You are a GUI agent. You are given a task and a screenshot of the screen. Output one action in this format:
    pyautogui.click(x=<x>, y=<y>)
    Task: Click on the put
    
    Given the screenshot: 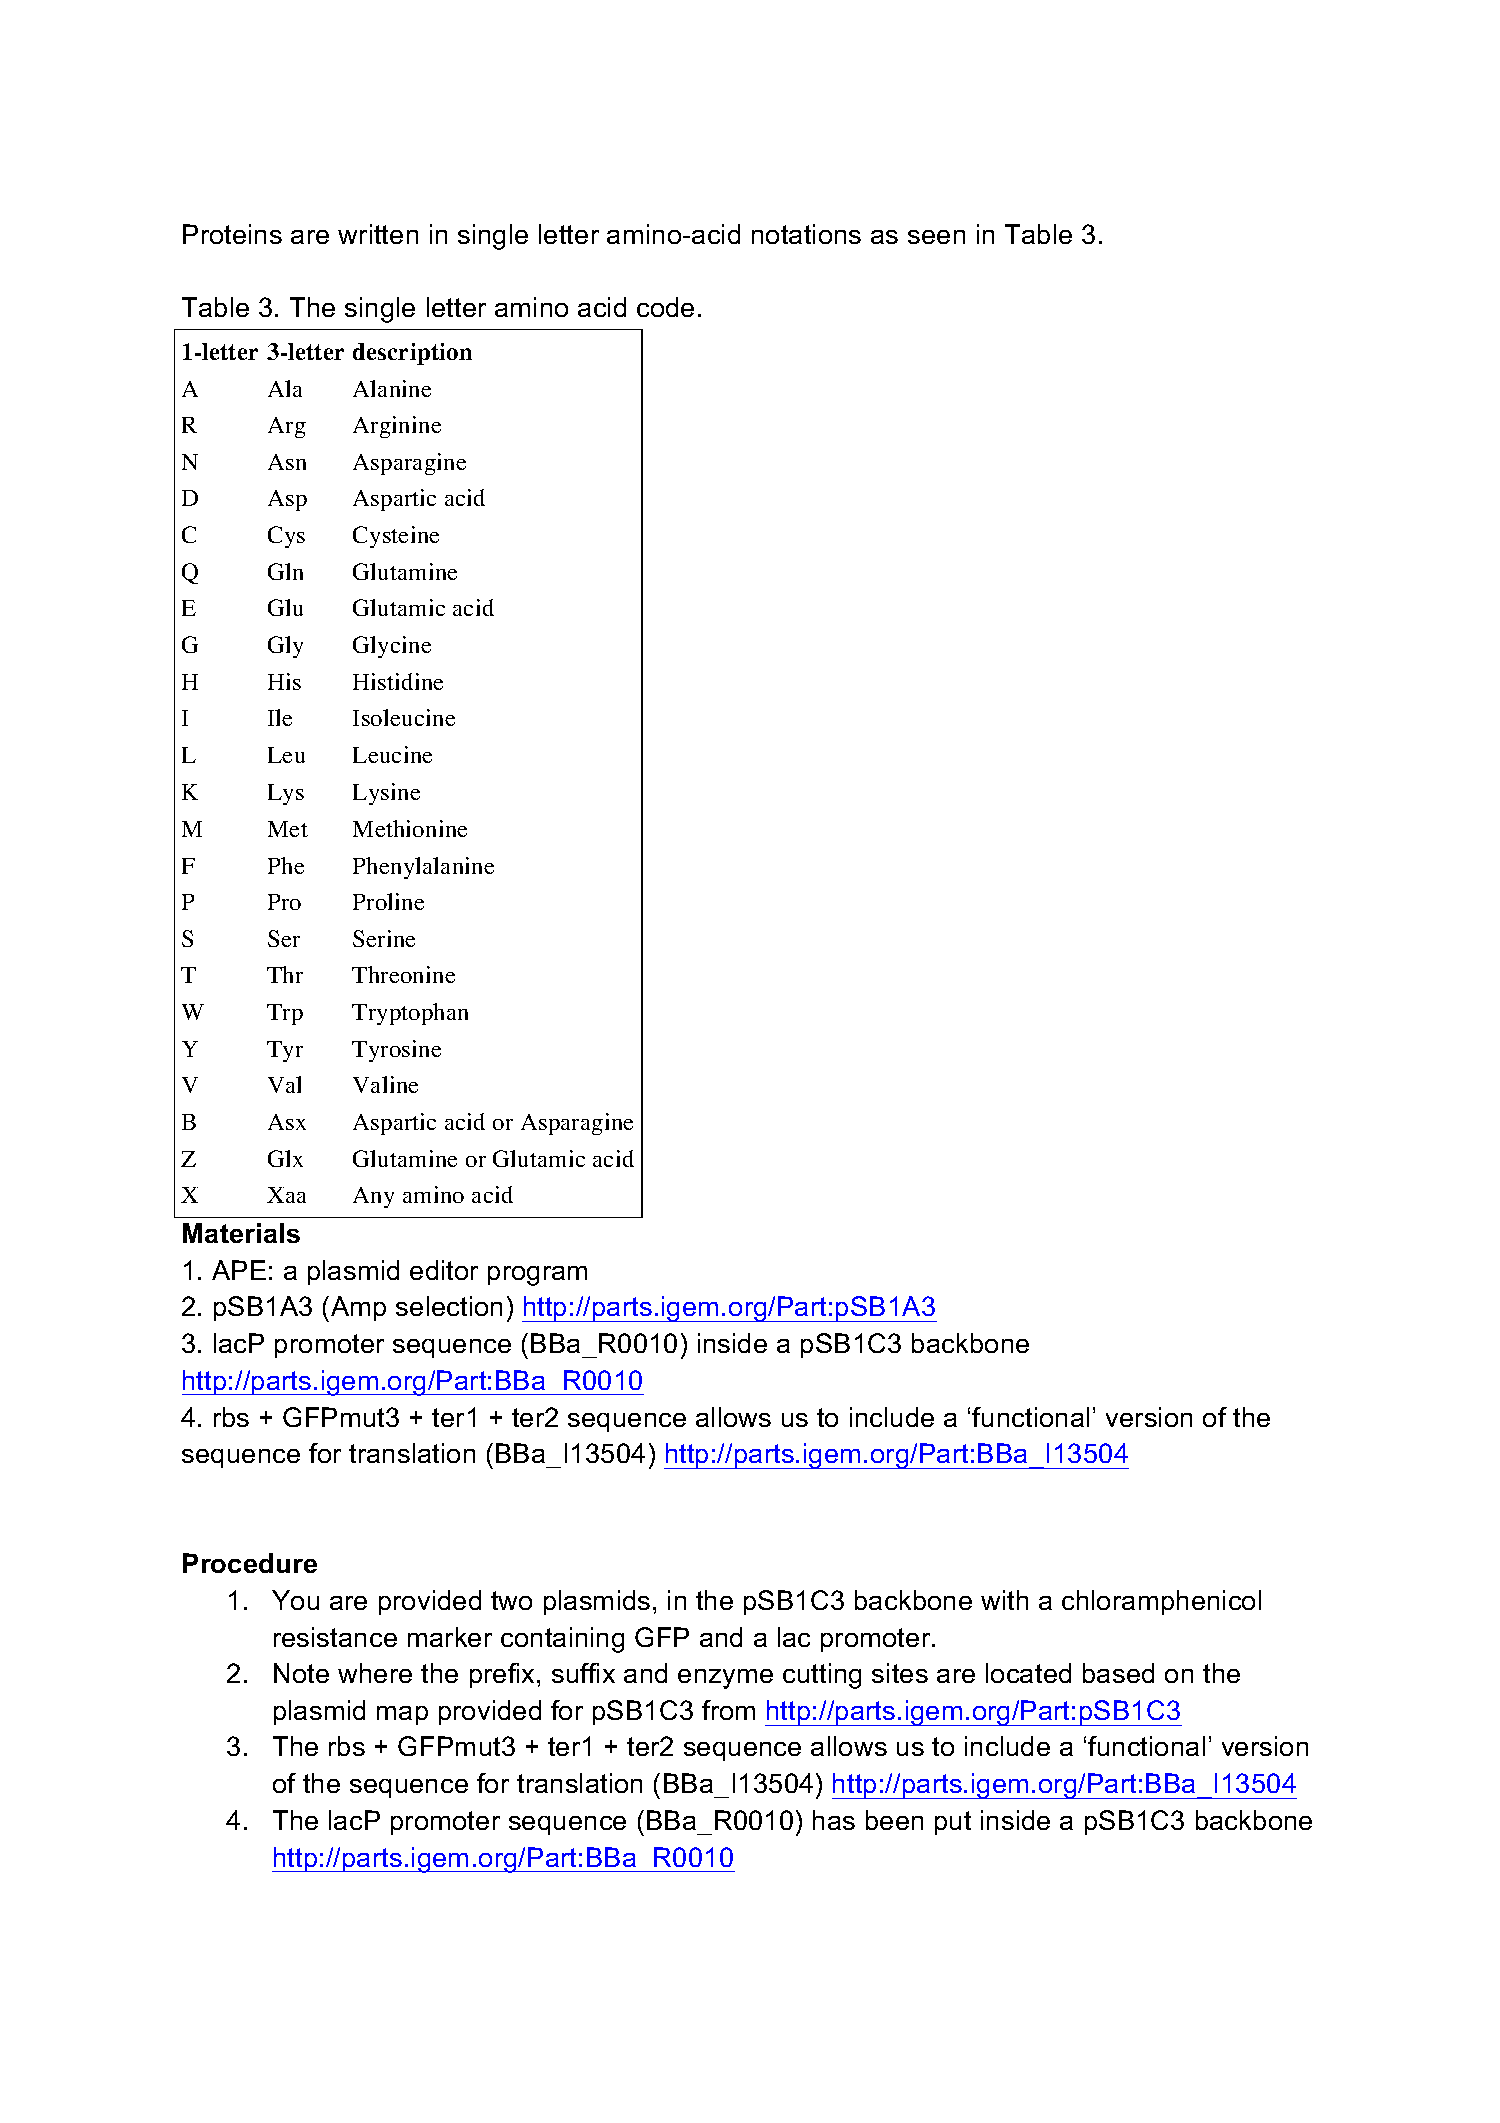 What is the action you would take?
    pyautogui.click(x=953, y=1823)
